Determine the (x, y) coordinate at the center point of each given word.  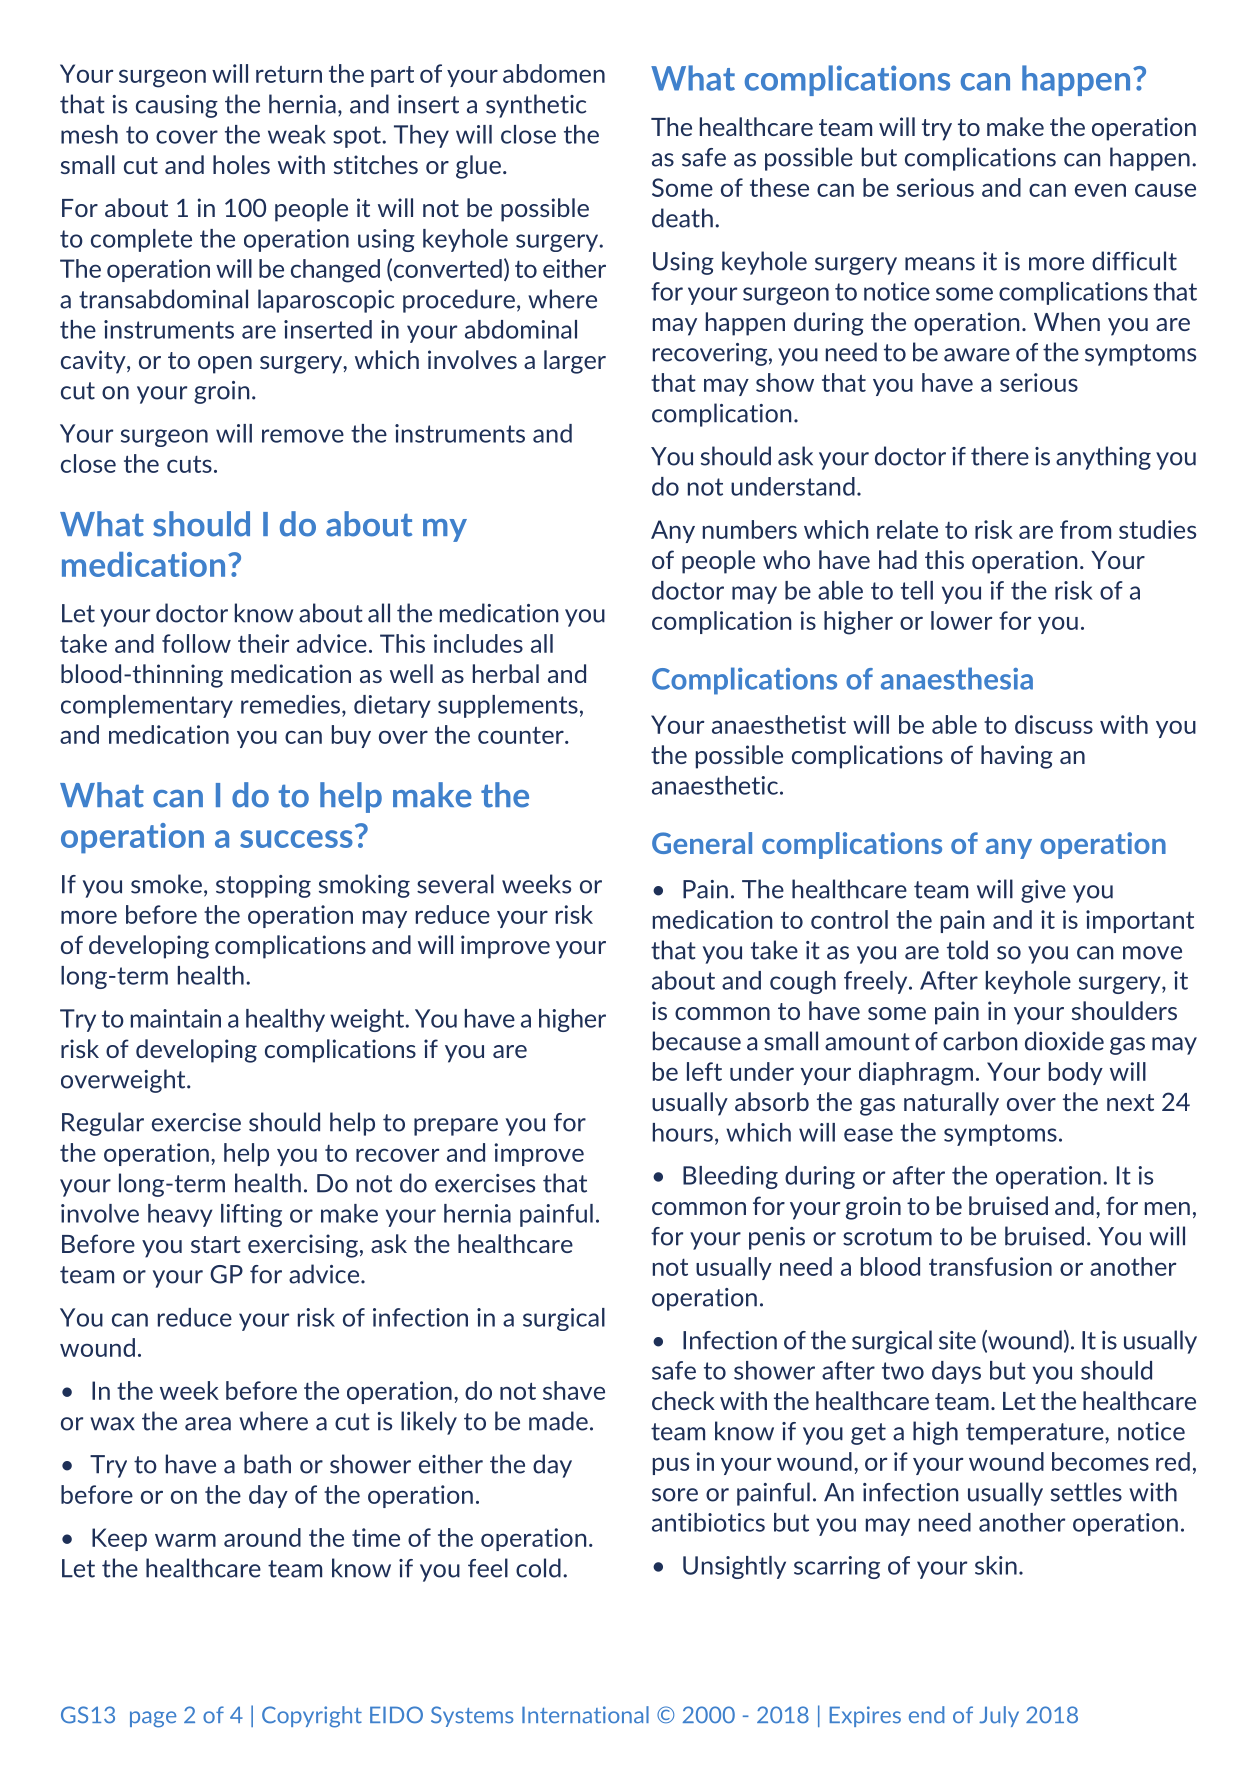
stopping (263, 886)
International (585, 1715)
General (702, 843)
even (1100, 190)
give (1043, 891)
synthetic (536, 106)
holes (241, 164)
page (153, 1719)
